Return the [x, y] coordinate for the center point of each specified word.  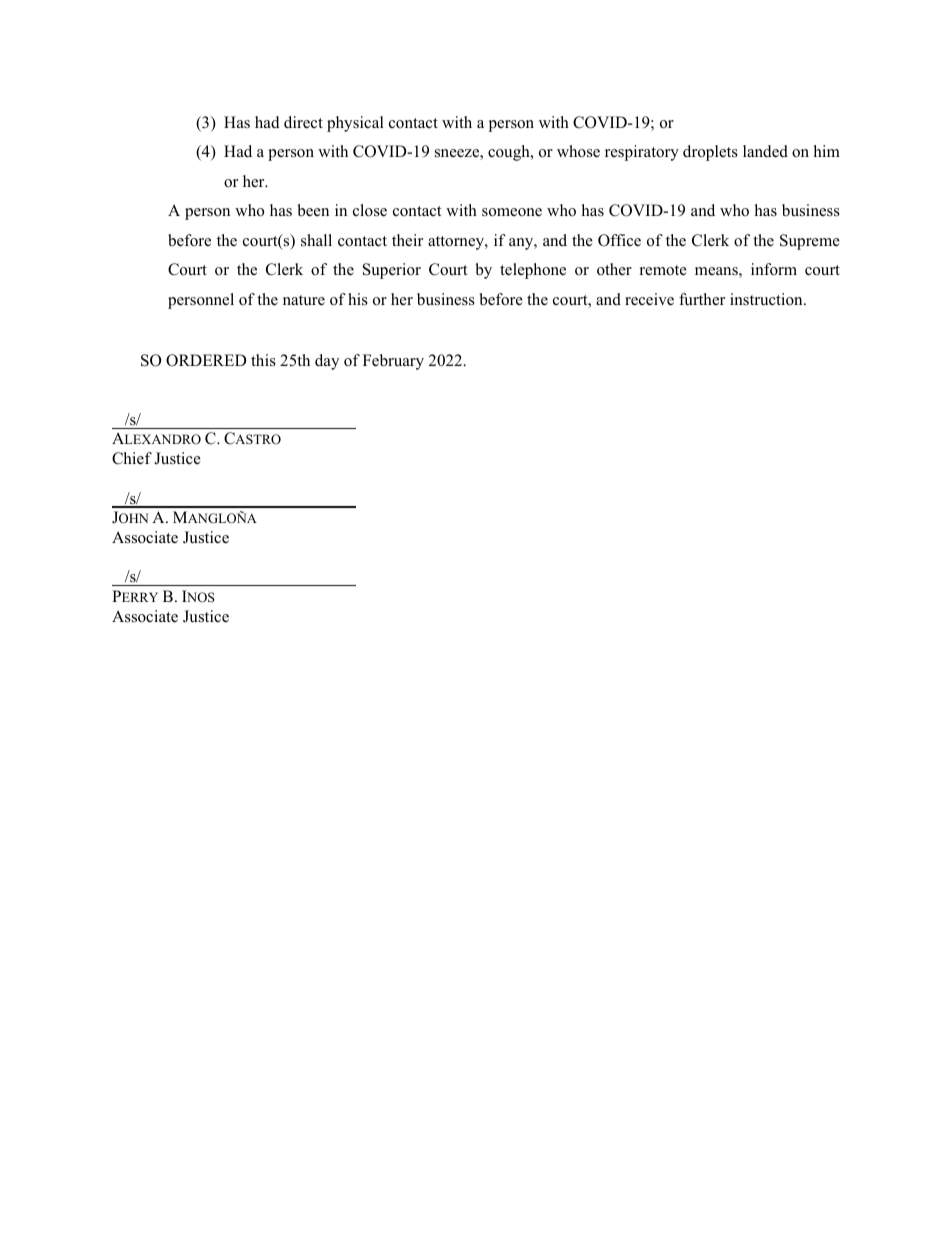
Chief [132, 458]
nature [304, 300]
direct [303, 122]
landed [765, 151]
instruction [767, 299]
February [393, 362]
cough [510, 153]
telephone [533, 271]
